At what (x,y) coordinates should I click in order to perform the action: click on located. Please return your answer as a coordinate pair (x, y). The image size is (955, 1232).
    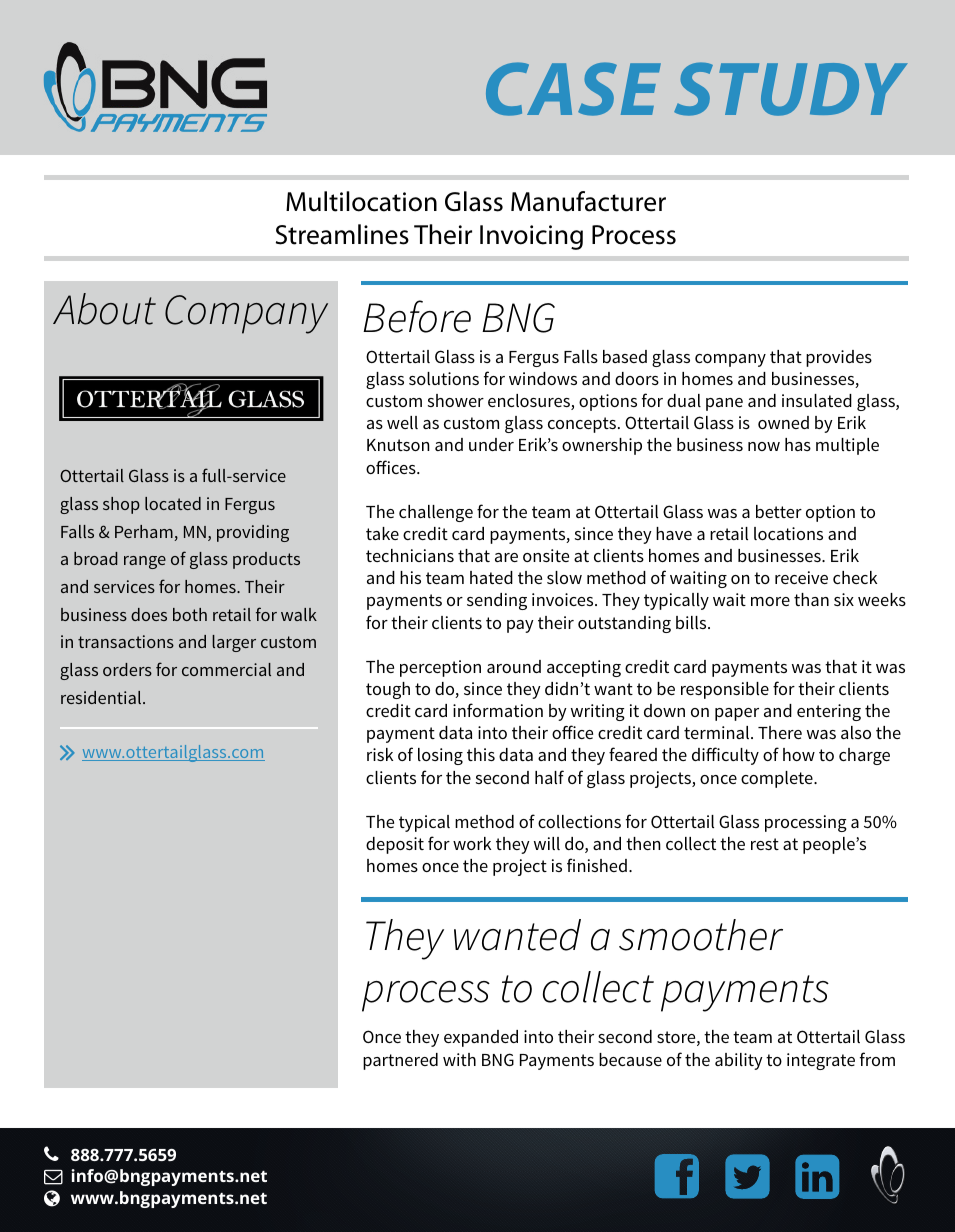
    Looking at the image, I should click on (173, 503).
